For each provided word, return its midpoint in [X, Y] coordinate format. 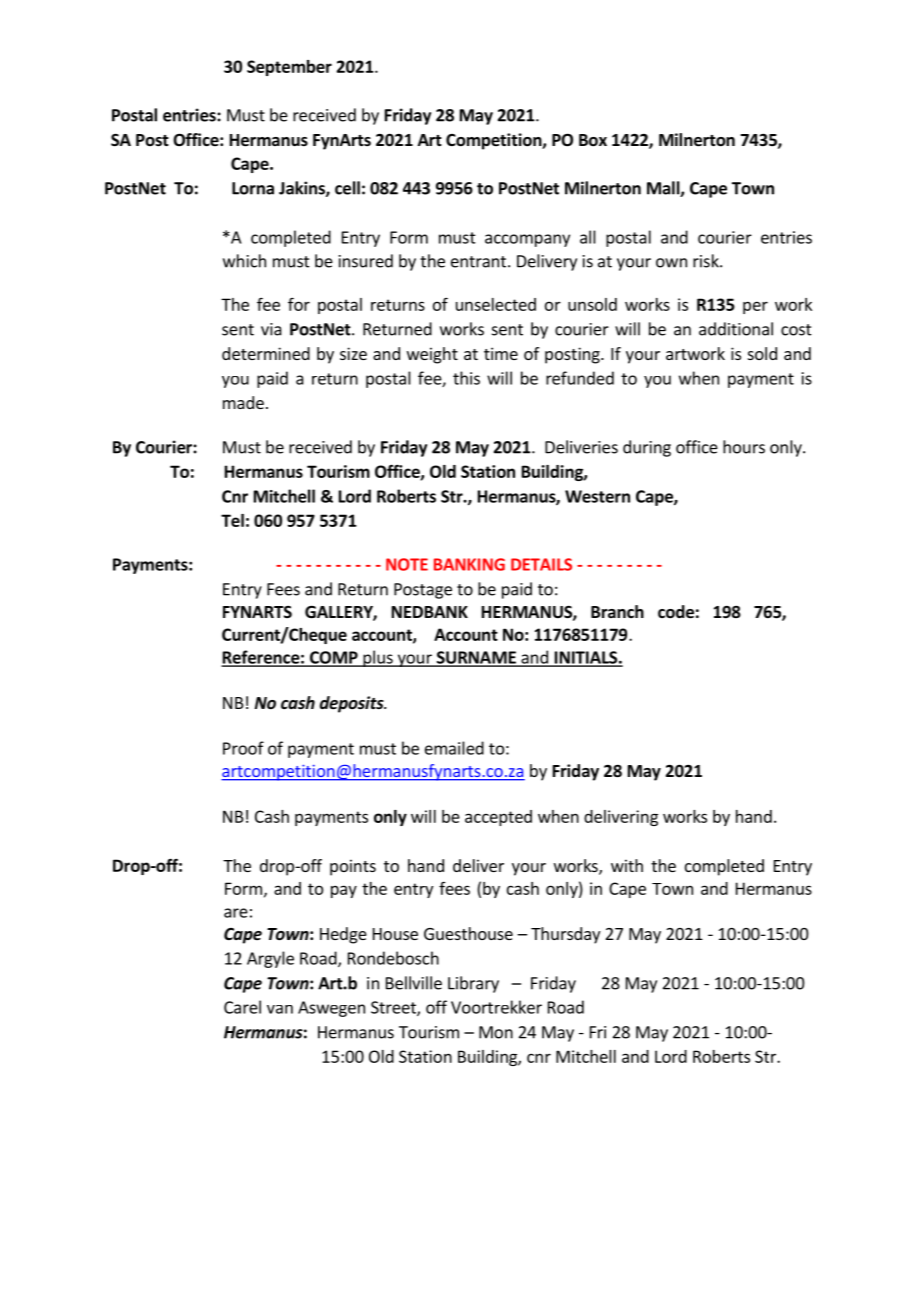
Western [597, 496]
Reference [261, 658]
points [353, 867]
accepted [498, 818]
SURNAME [476, 658]
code [676, 612]
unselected [496, 304]
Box [593, 140]
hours [744, 447]
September [289, 68]
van [280, 1009]
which [244, 261]
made [243, 402]
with [627, 865]
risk [707, 261]
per [755, 307]
